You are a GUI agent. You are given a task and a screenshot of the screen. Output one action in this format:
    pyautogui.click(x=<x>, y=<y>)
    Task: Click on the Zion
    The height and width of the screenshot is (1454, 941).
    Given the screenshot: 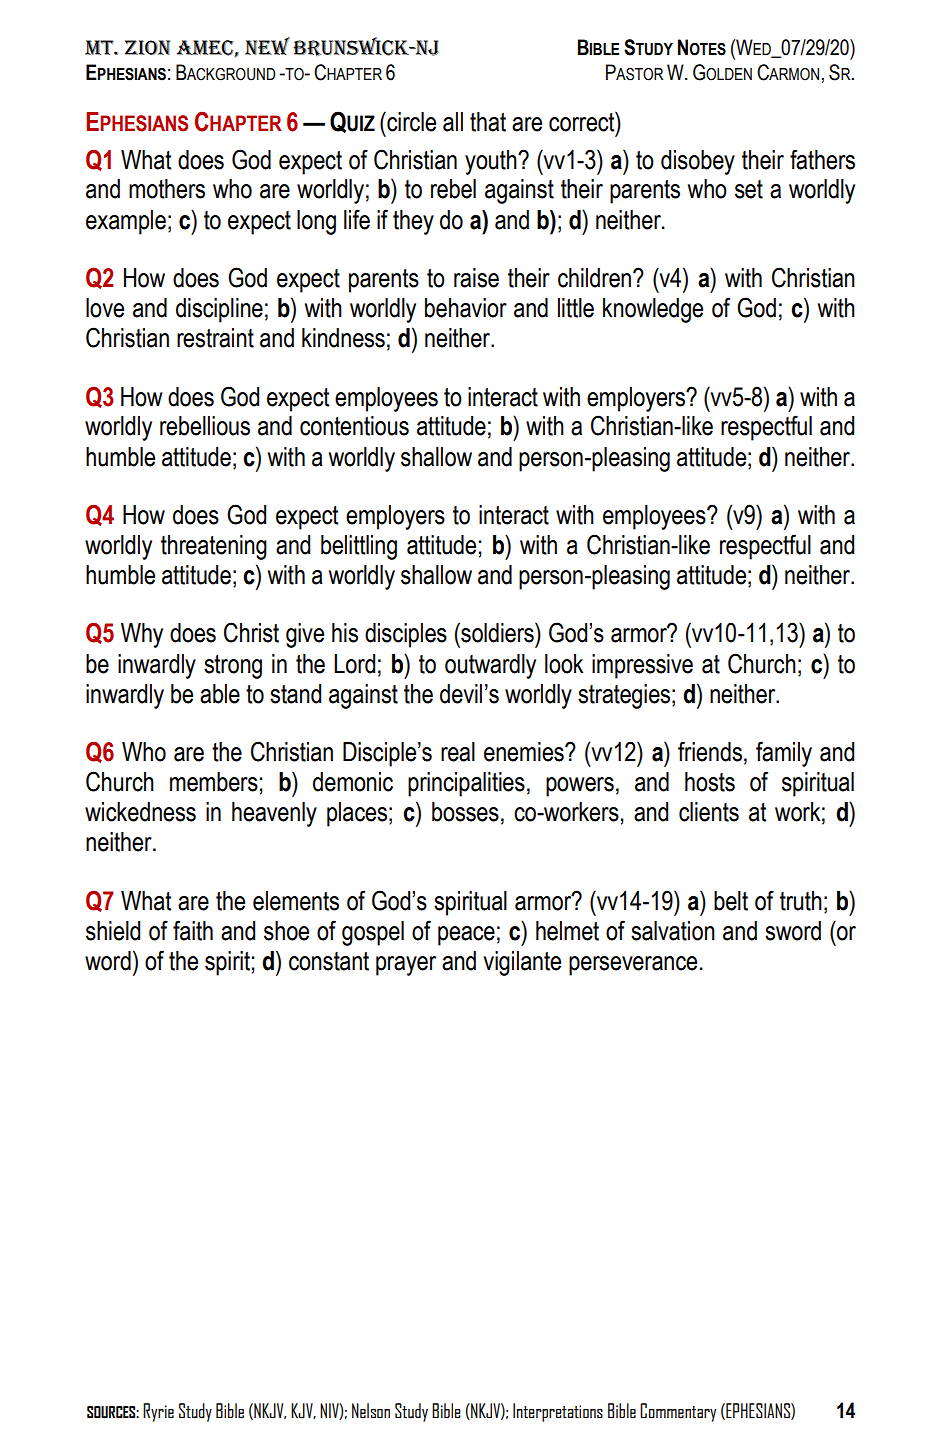 What is the action you would take?
    pyautogui.click(x=148, y=47)
